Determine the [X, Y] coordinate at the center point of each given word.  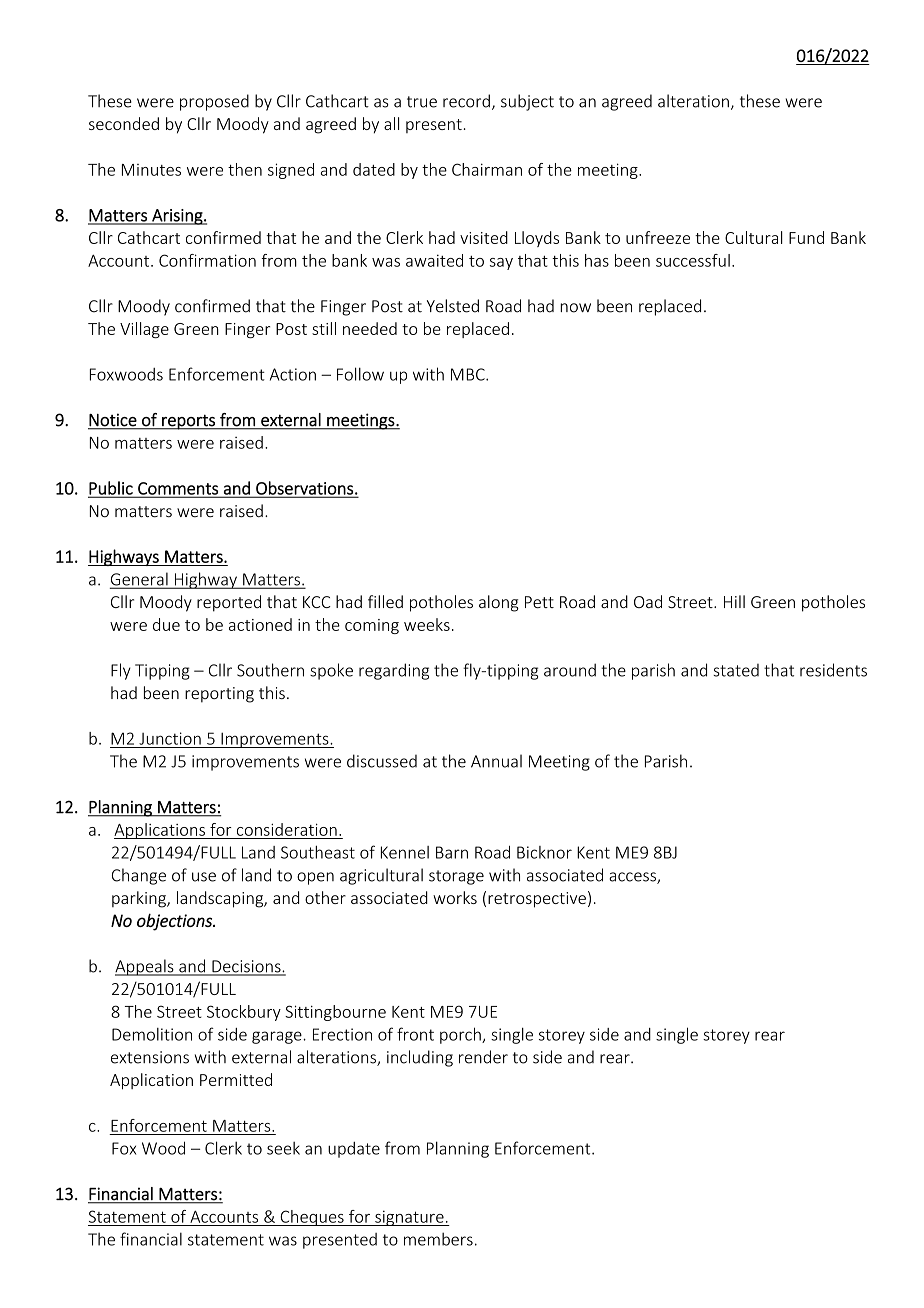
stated [736, 670]
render [483, 1057]
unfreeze [658, 237]
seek [283, 1148]
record [466, 101]
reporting [219, 695]
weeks [427, 624]
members [438, 1239]
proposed [214, 102]
